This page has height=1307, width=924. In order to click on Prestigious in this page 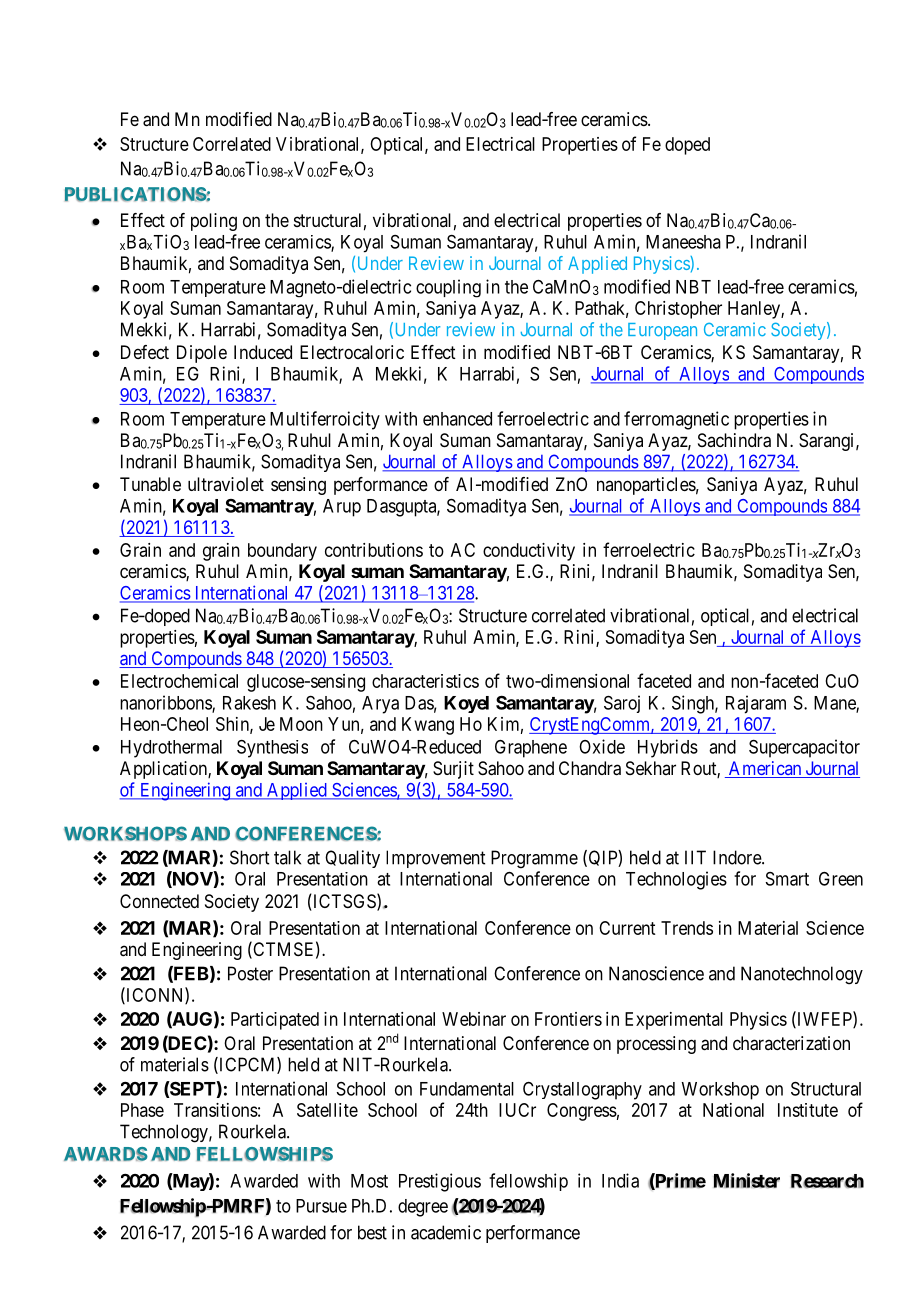, I will do `click(440, 1182)`.
